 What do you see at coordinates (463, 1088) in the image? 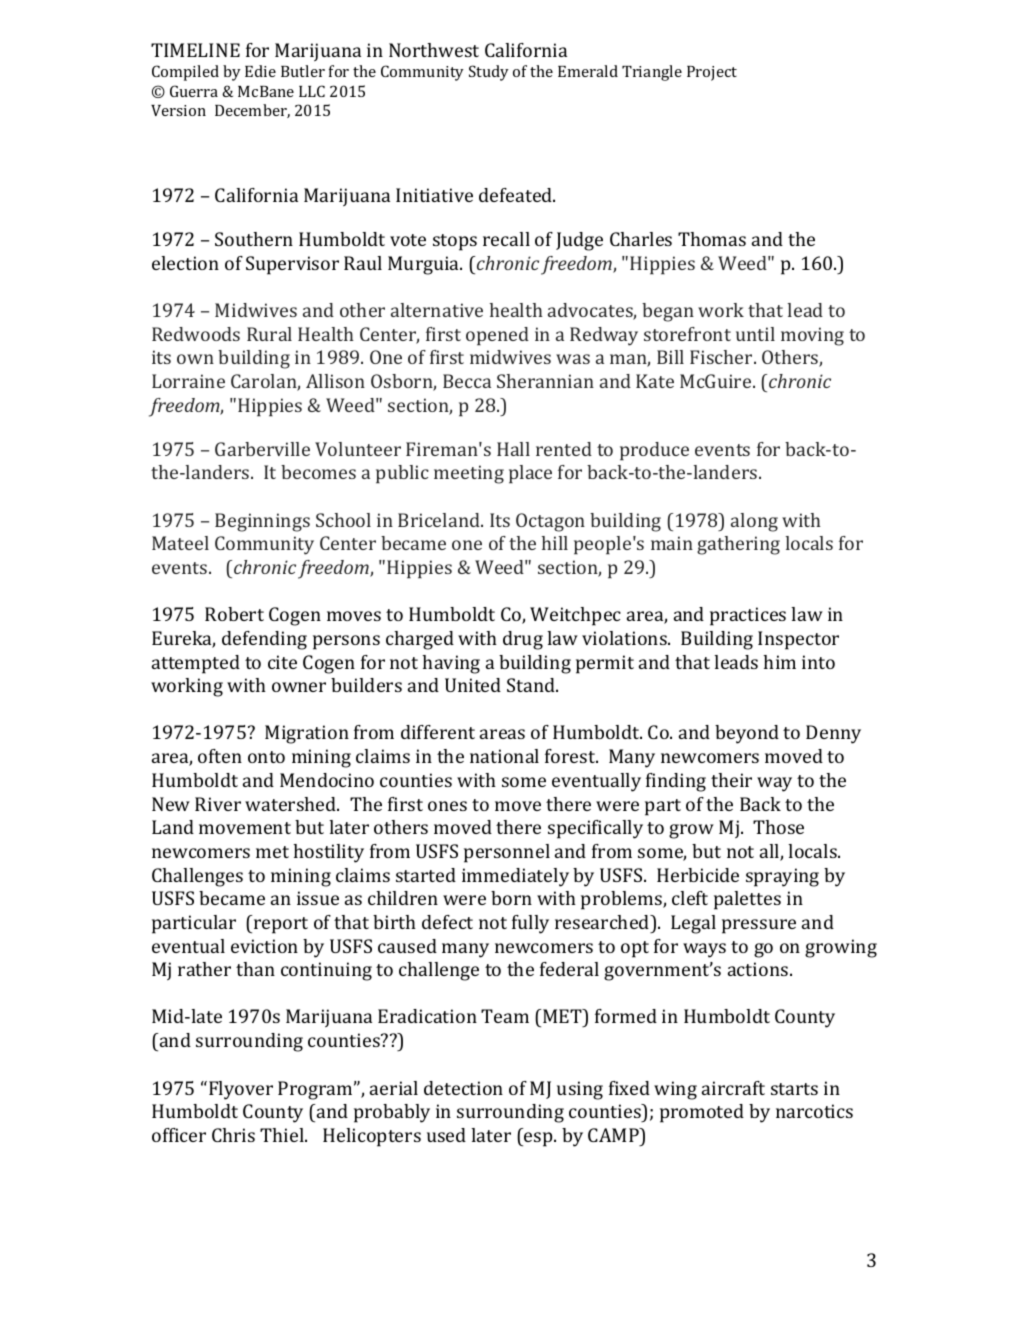
I see `detection` at bounding box center [463, 1088].
